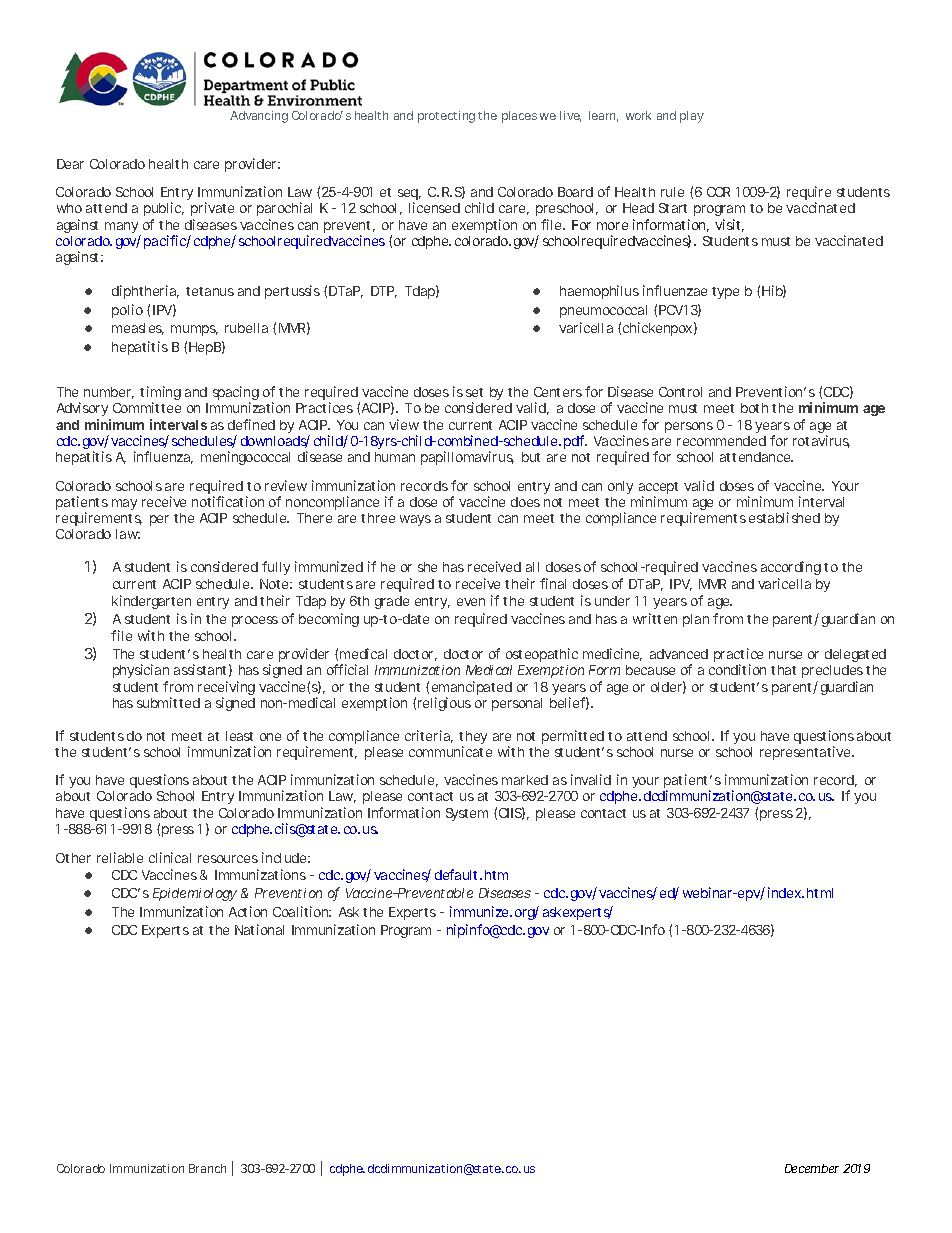 This document has height=1233, width=952. What do you see at coordinates (472, 689) in the document?
I see `emancipated` at bounding box center [472, 689].
